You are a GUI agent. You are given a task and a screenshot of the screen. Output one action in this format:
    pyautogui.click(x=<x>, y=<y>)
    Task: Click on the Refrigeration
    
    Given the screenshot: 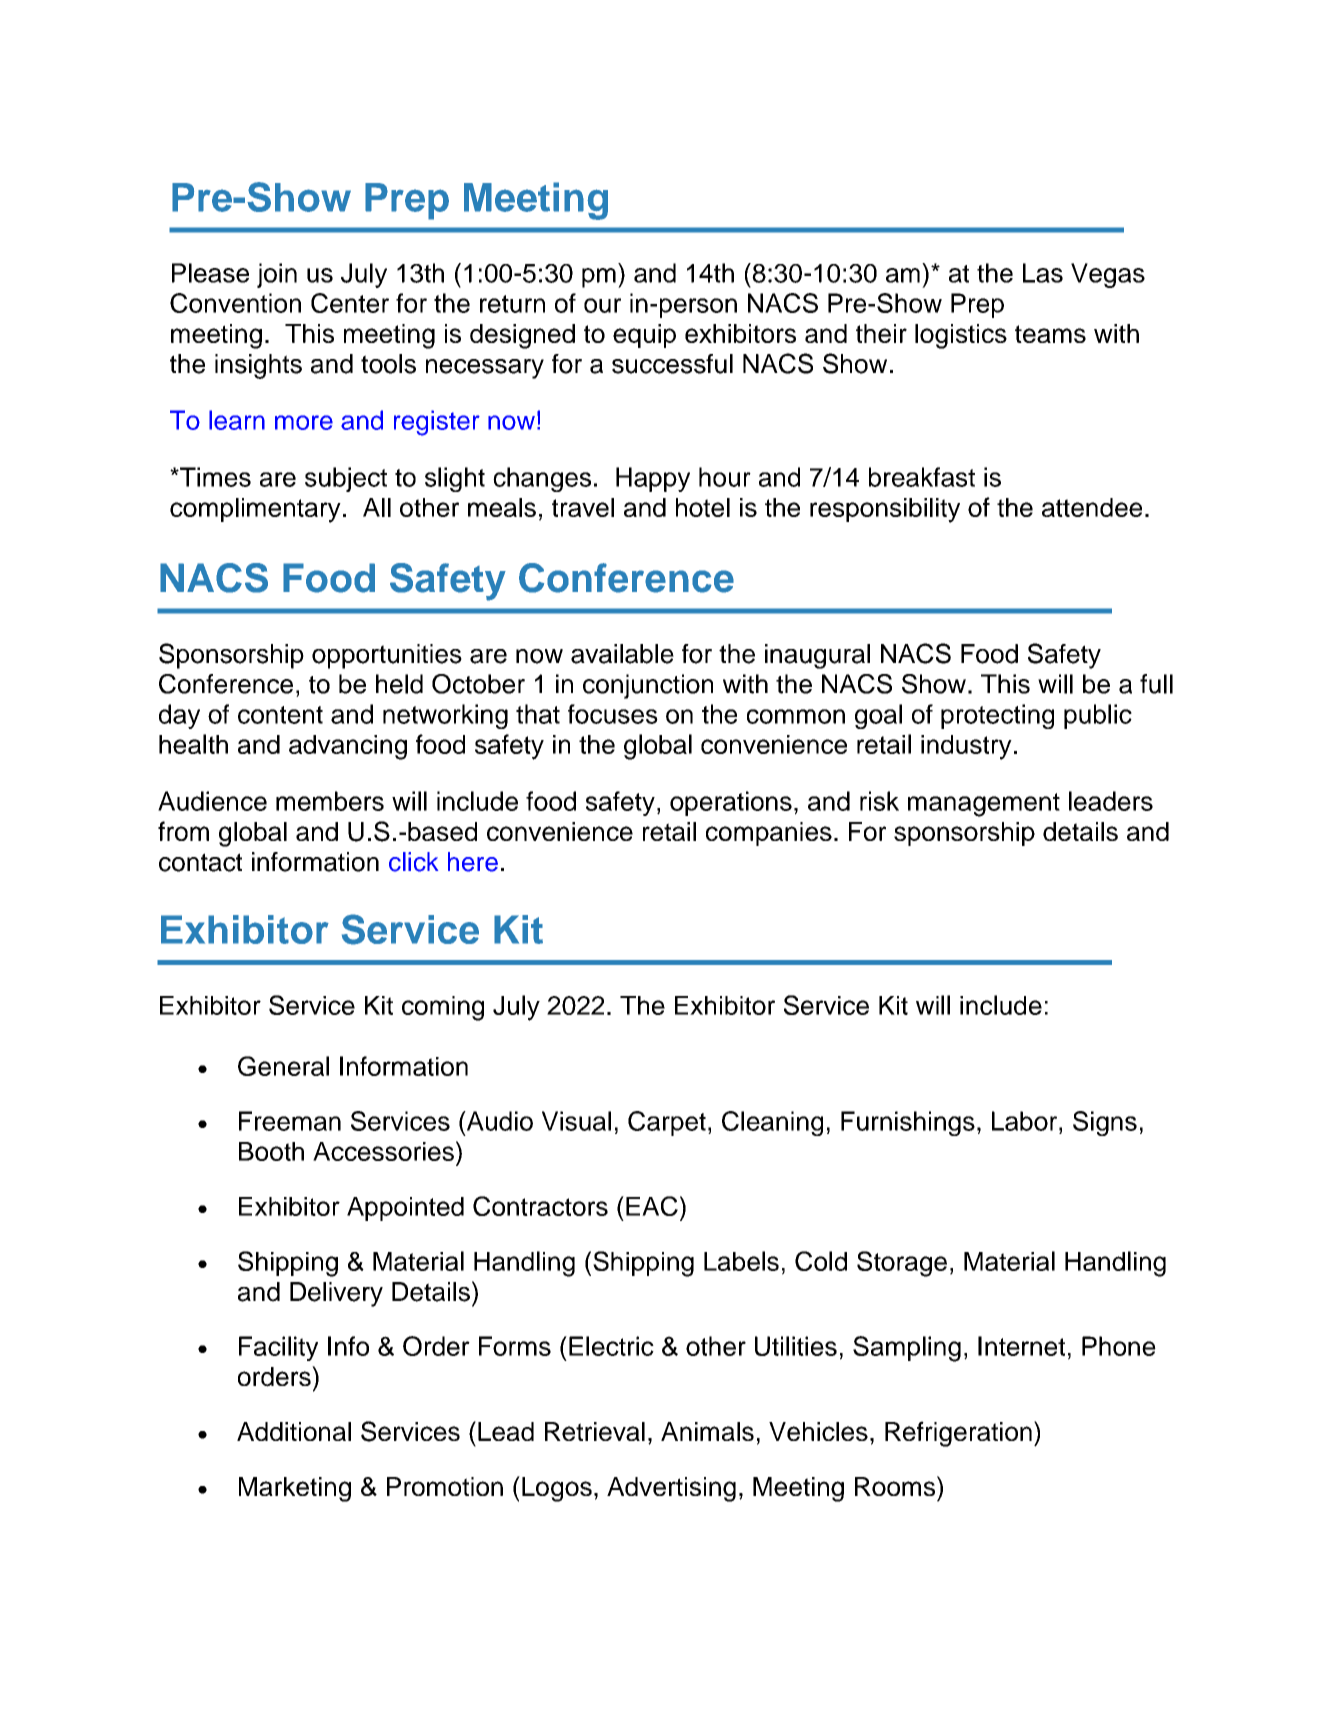 What is the action you would take?
    pyautogui.click(x=958, y=1434)
